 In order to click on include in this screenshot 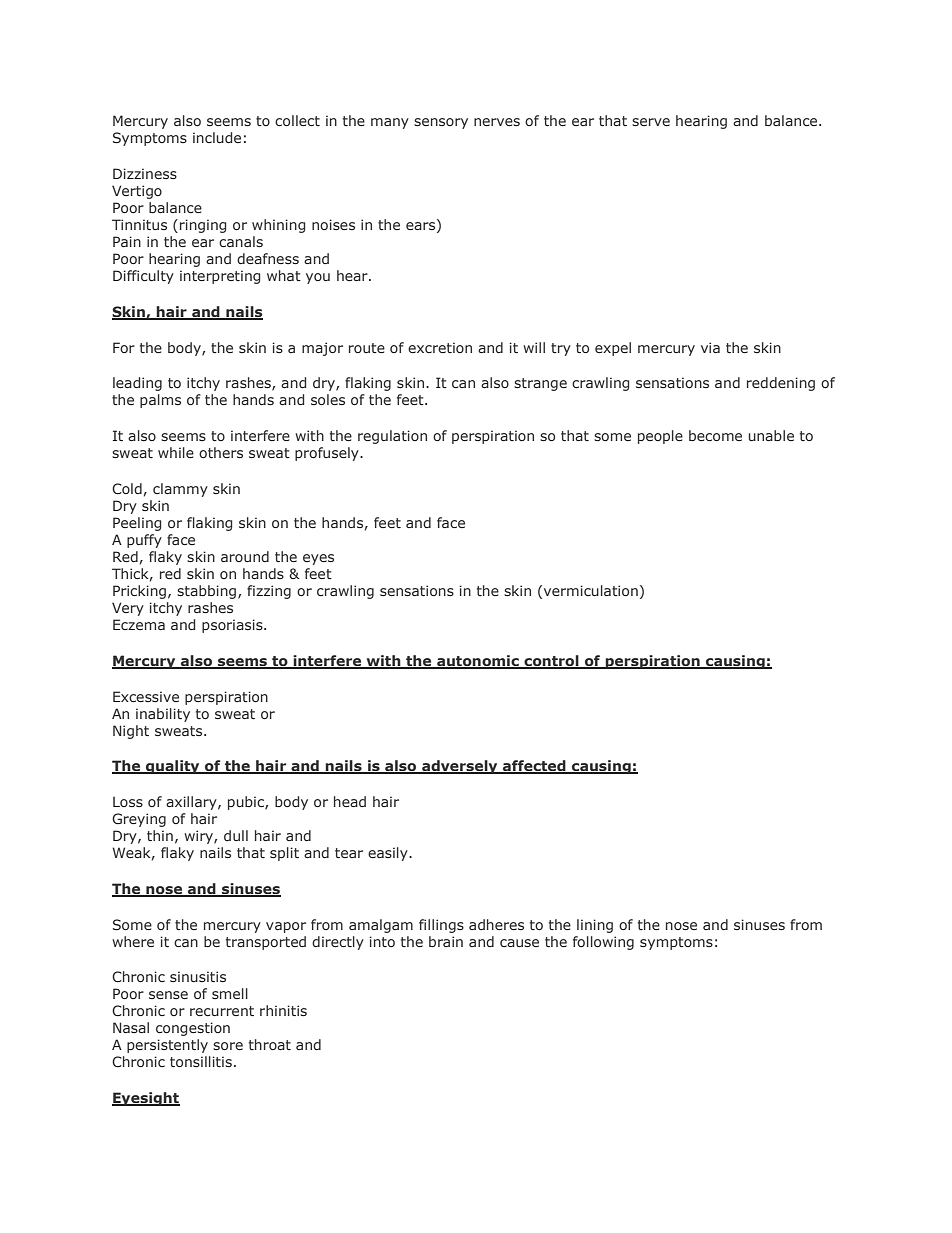, I will do `click(217, 137)`.
